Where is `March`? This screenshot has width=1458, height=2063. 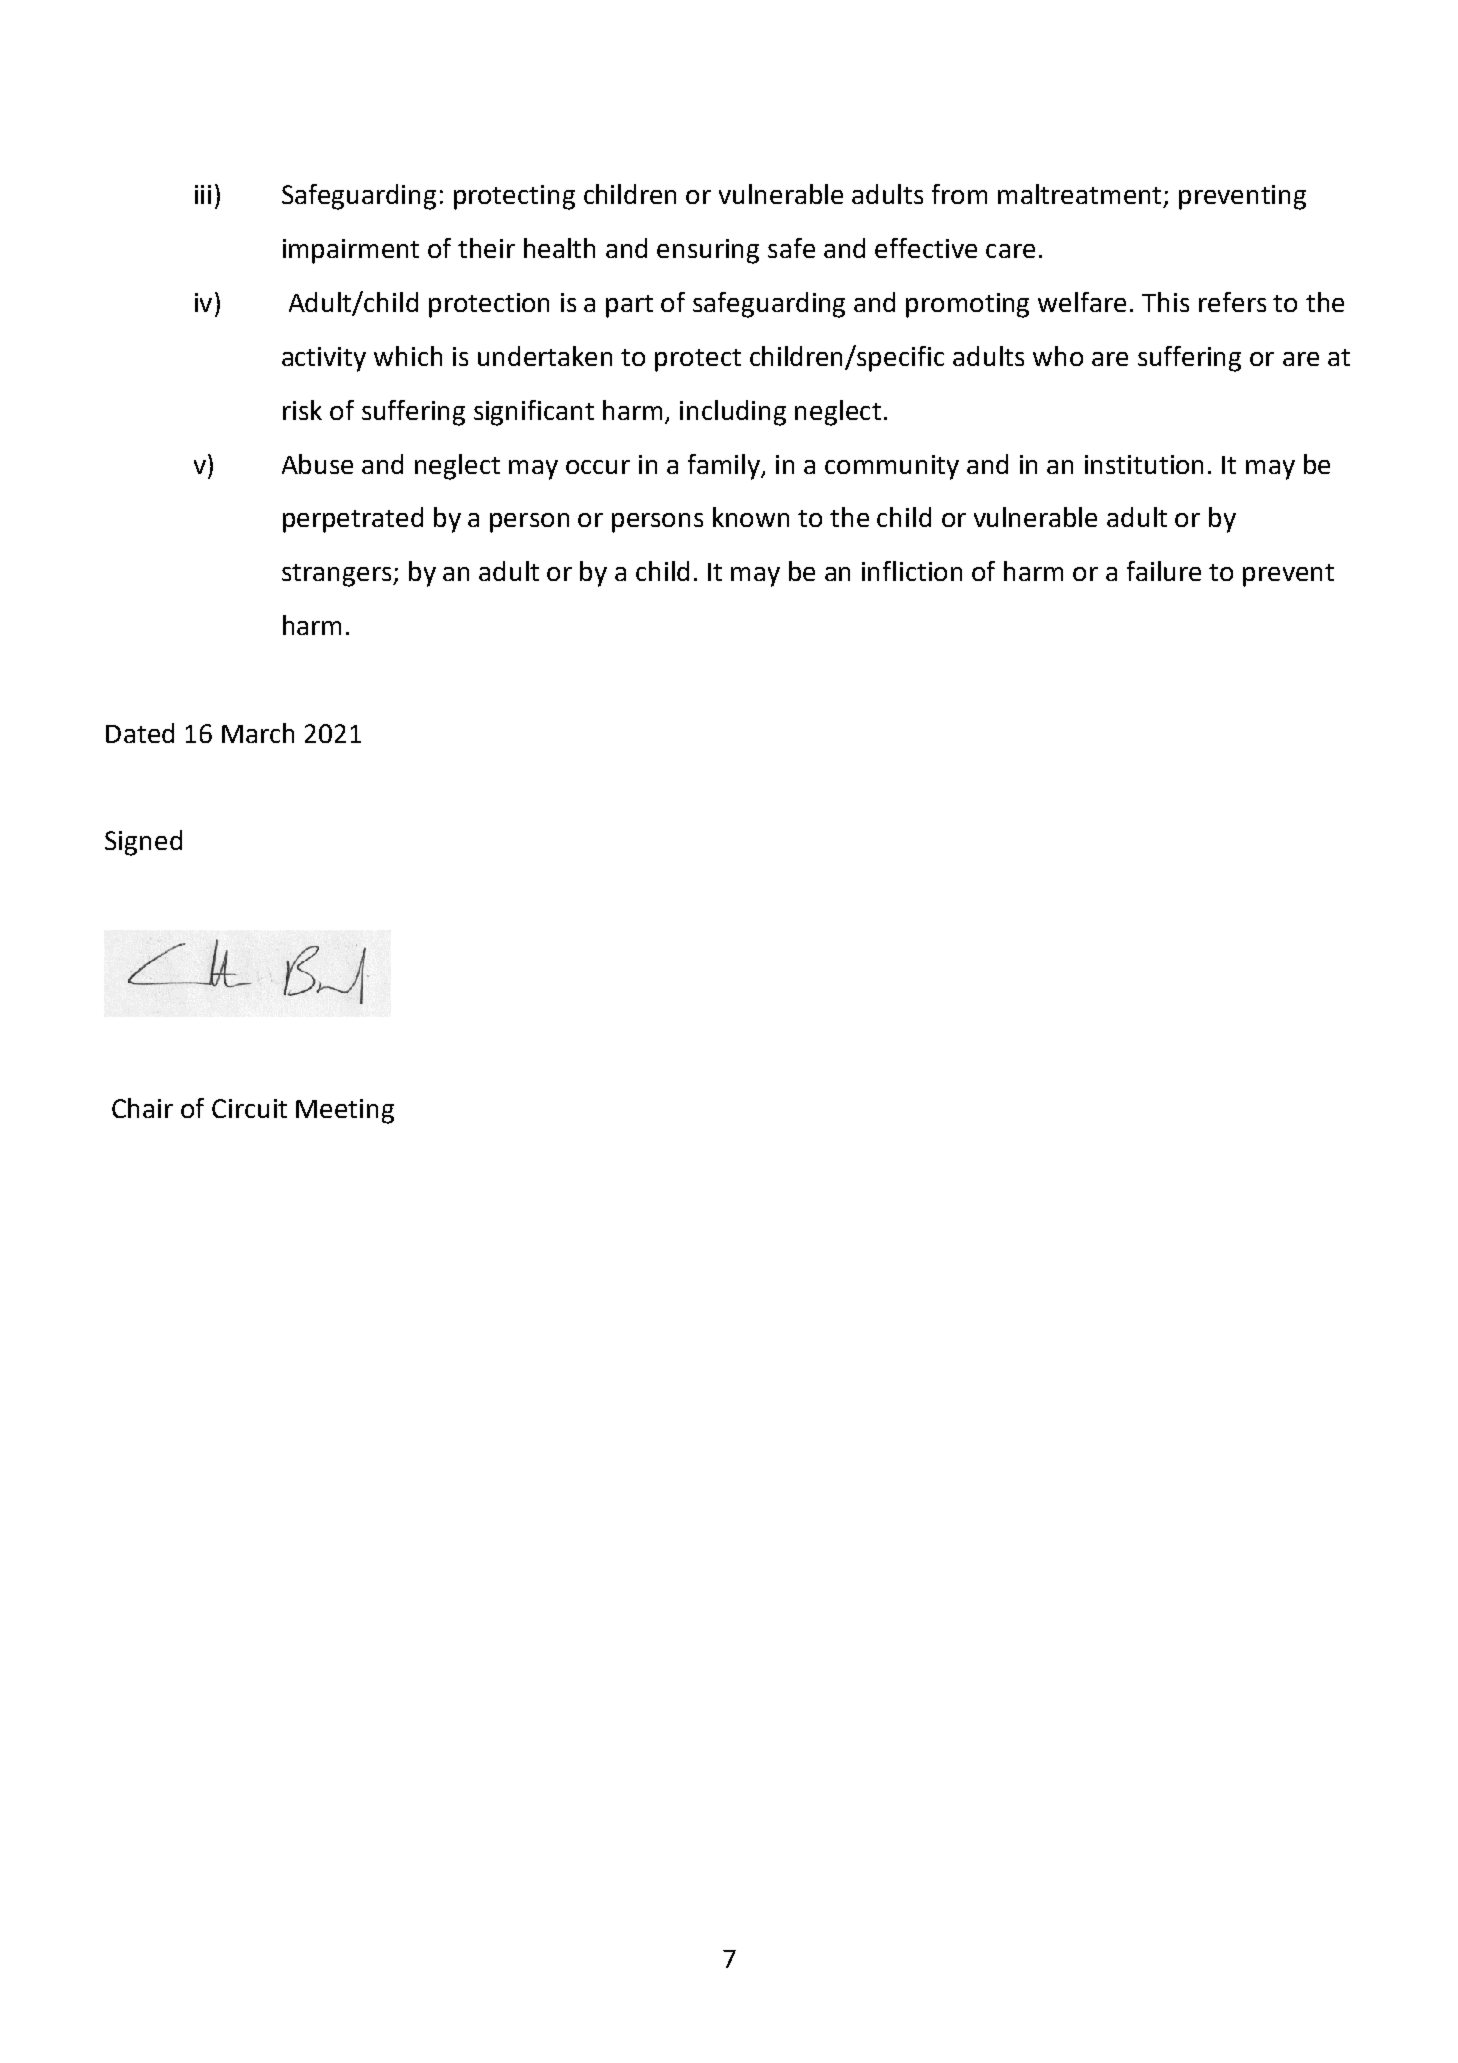 March is located at coordinates (258, 733).
